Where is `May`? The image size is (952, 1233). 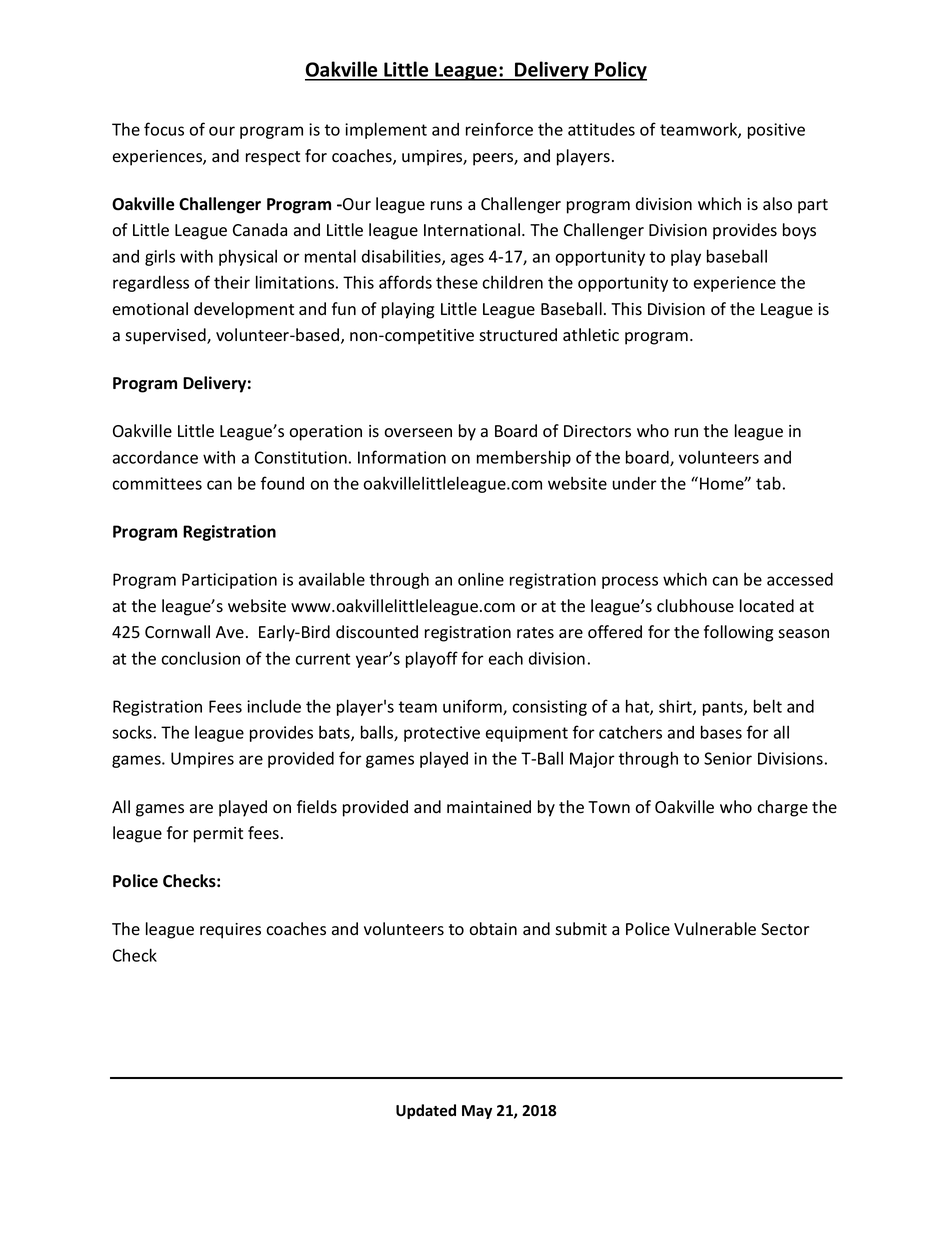 May is located at coordinates (477, 1112).
